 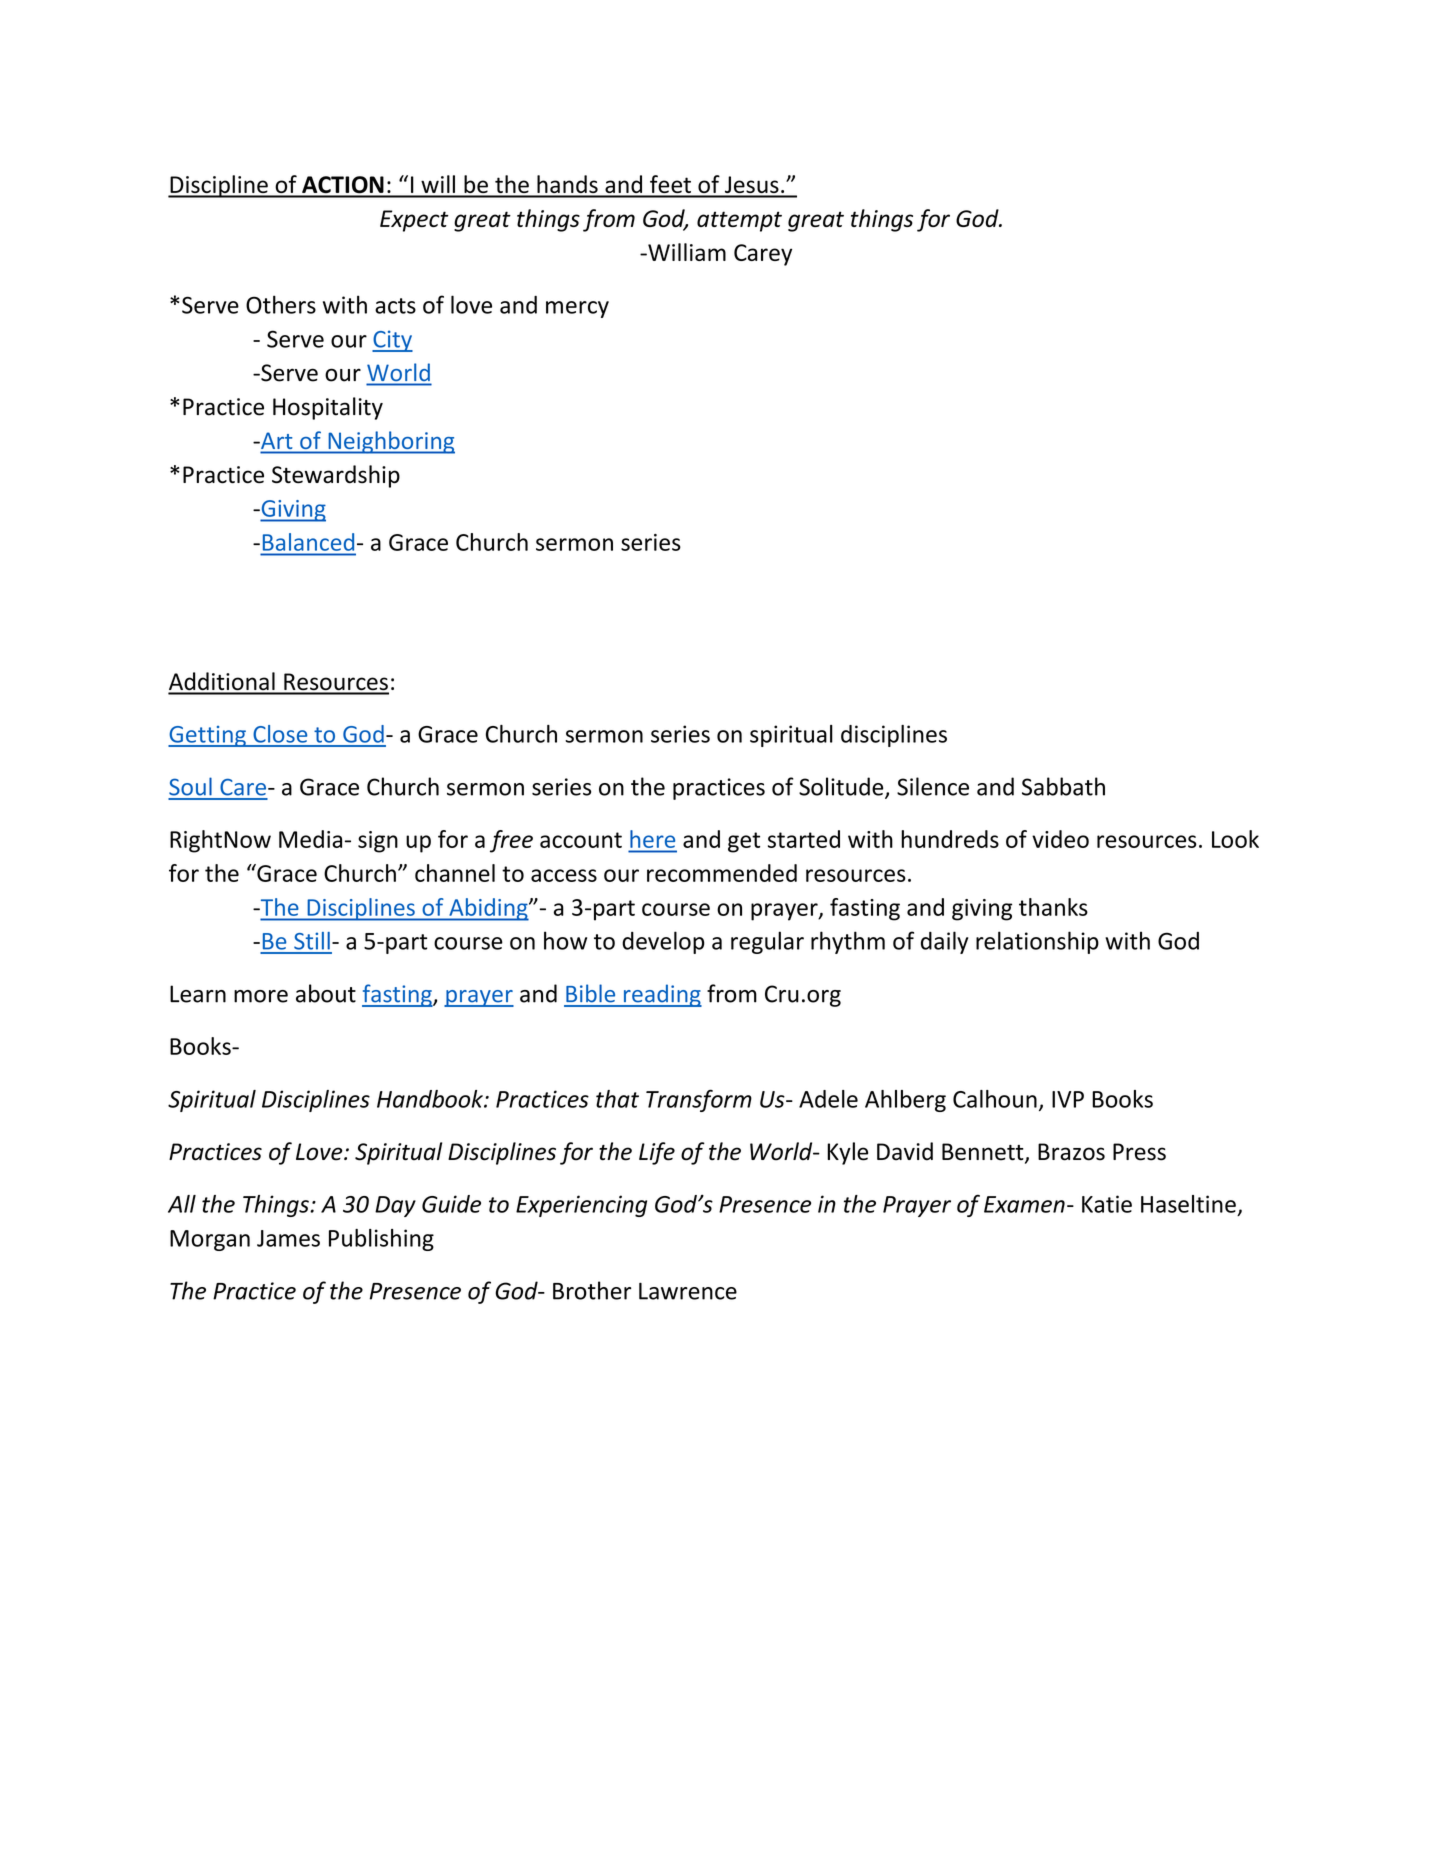 I want to click on Solitude, so click(x=842, y=787).
